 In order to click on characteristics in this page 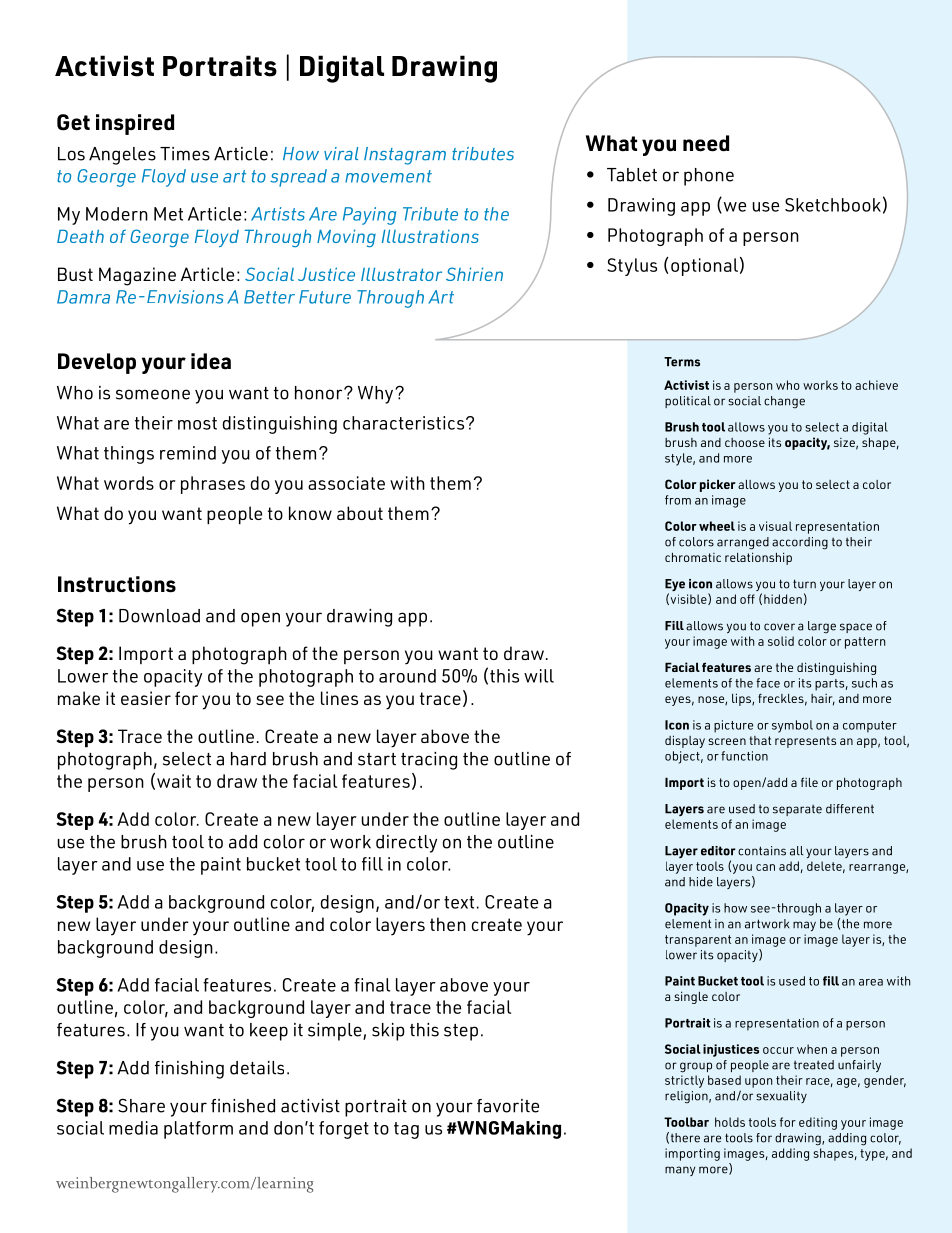, I will do `click(405, 423)`.
